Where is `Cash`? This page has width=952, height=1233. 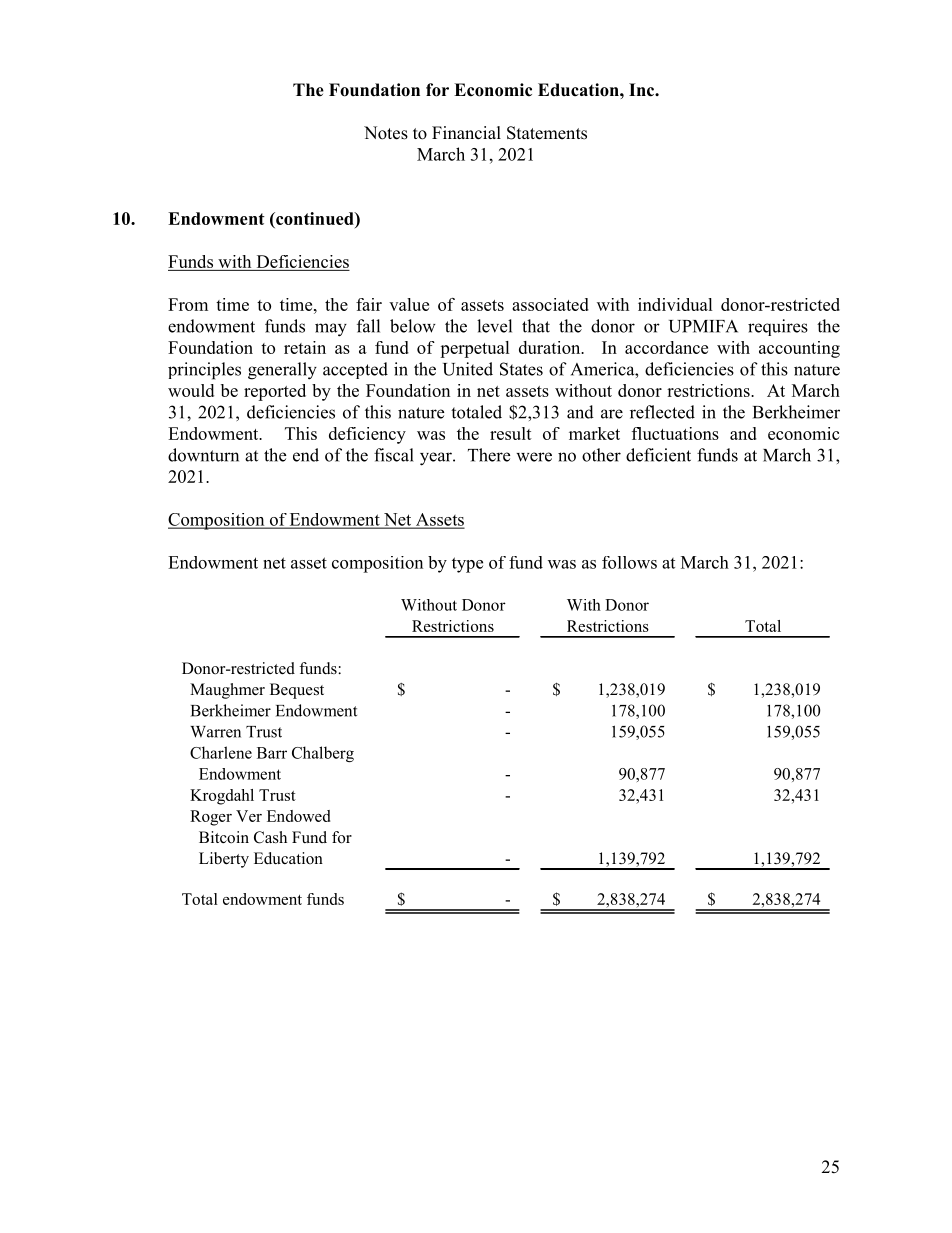 Cash is located at coordinates (270, 837).
